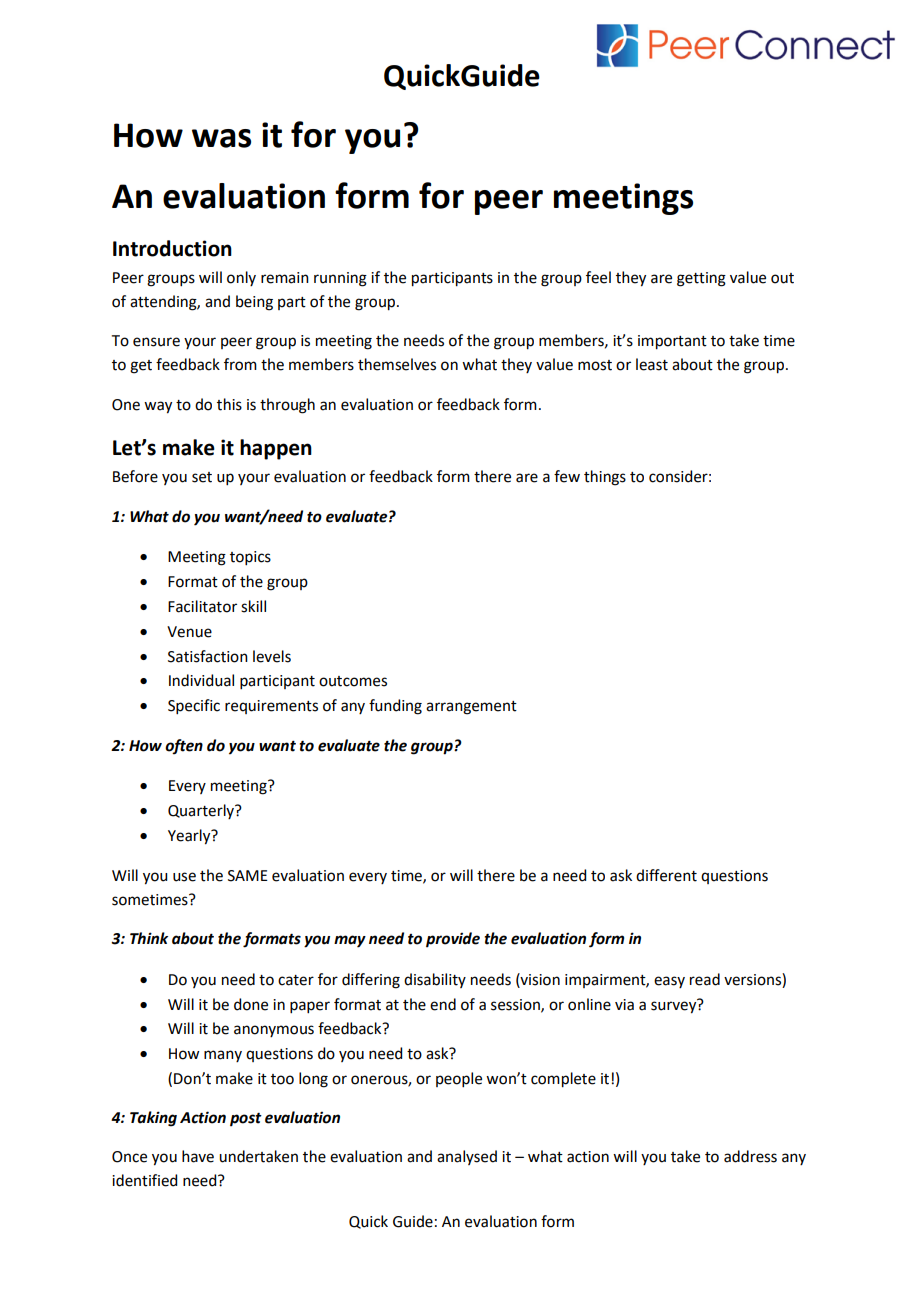 The width and height of the page is (924, 1308). What do you see at coordinates (652, 364) in the page?
I see `least` at bounding box center [652, 364].
